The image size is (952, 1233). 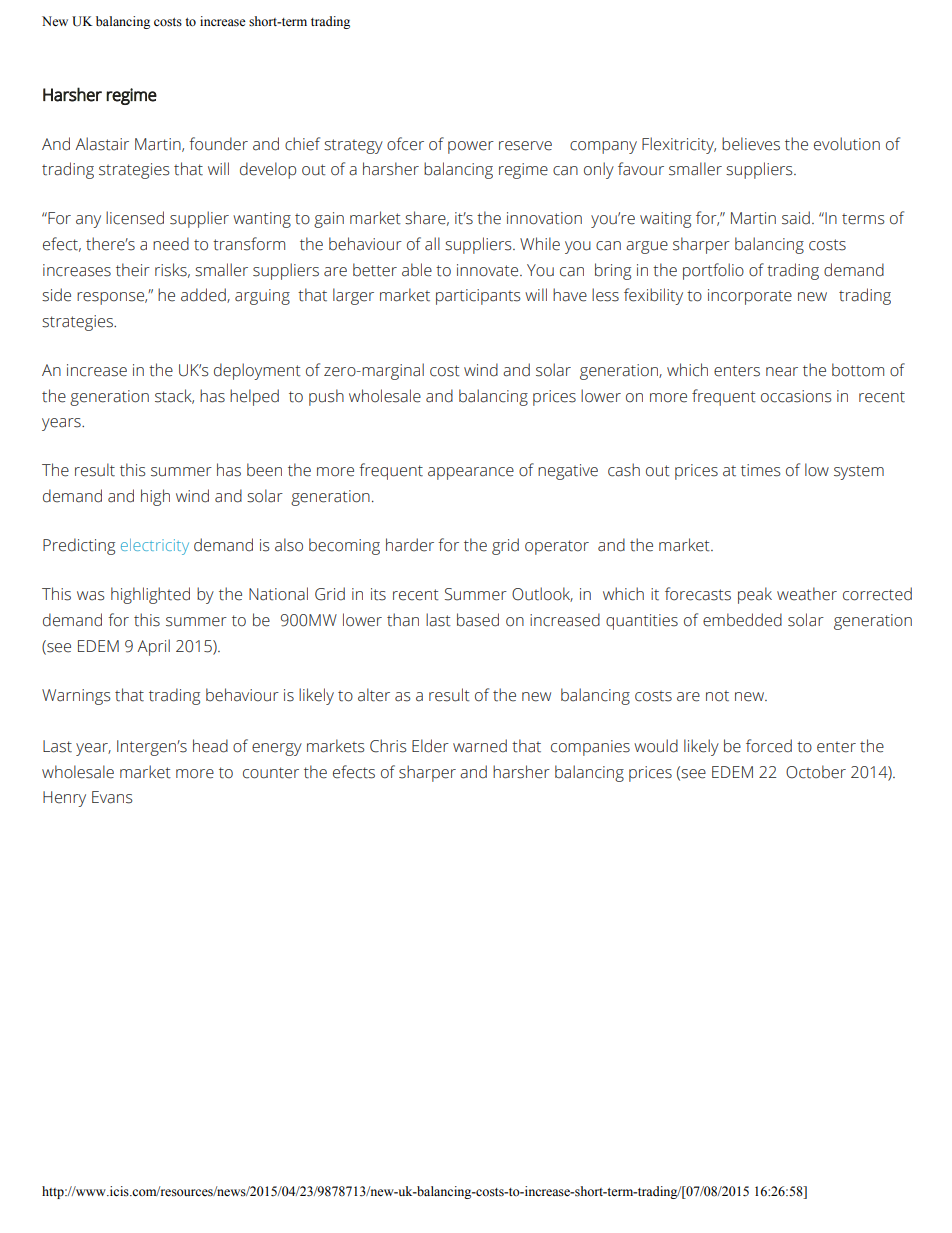 What do you see at coordinates (478, 620) in the page?
I see `based` at bounding box center [478, 620].
